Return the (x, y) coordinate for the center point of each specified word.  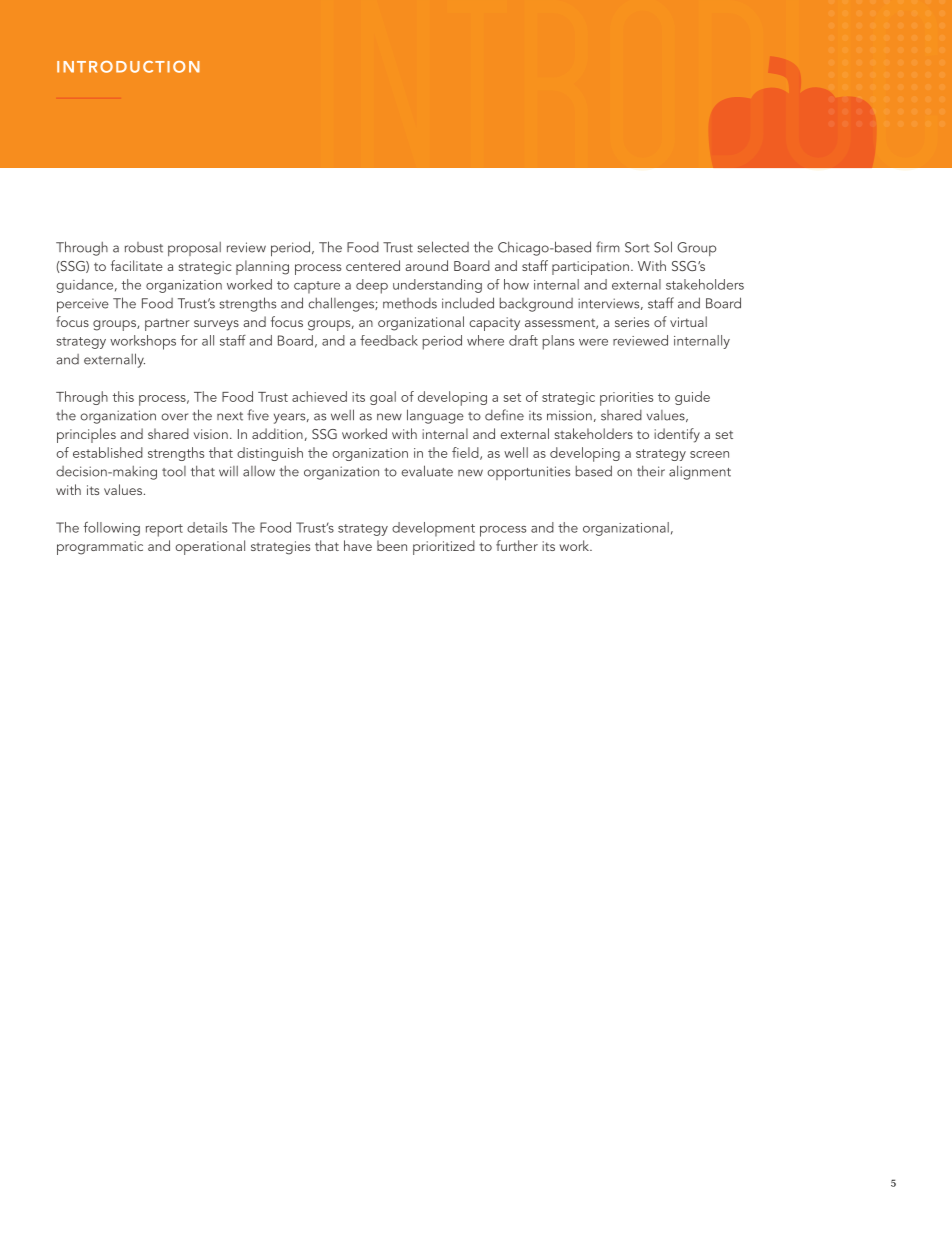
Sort (637, 247)
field (466, 453)
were (593, 342)
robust (144, 247)
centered (373, 265)
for (189, 340)
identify (677, 435)
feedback (389, 340)
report (164, 530)
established (108, 452)
